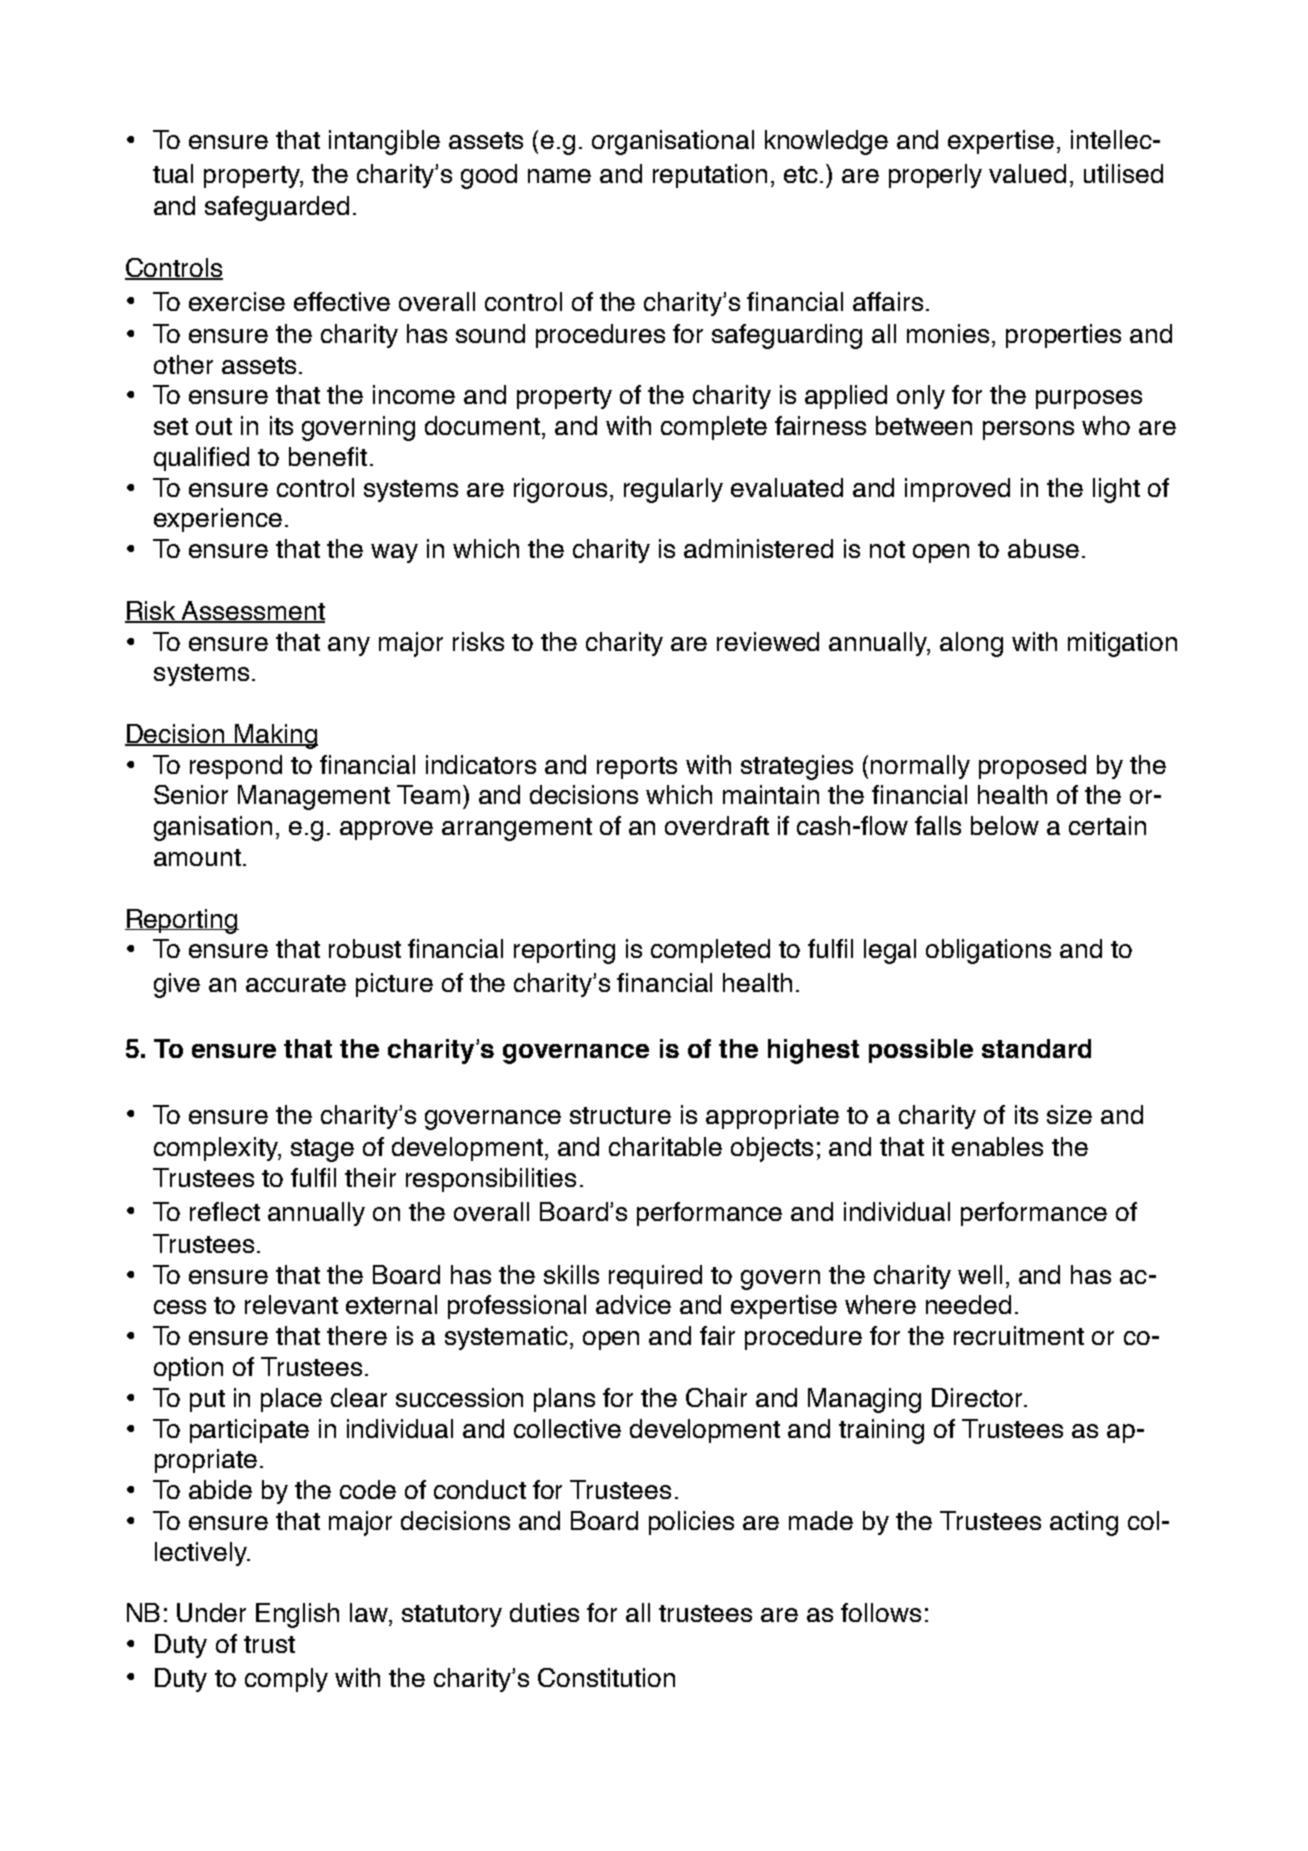 The image size is (1308, 1851). I want to click on reputation, so click(710, 176).
